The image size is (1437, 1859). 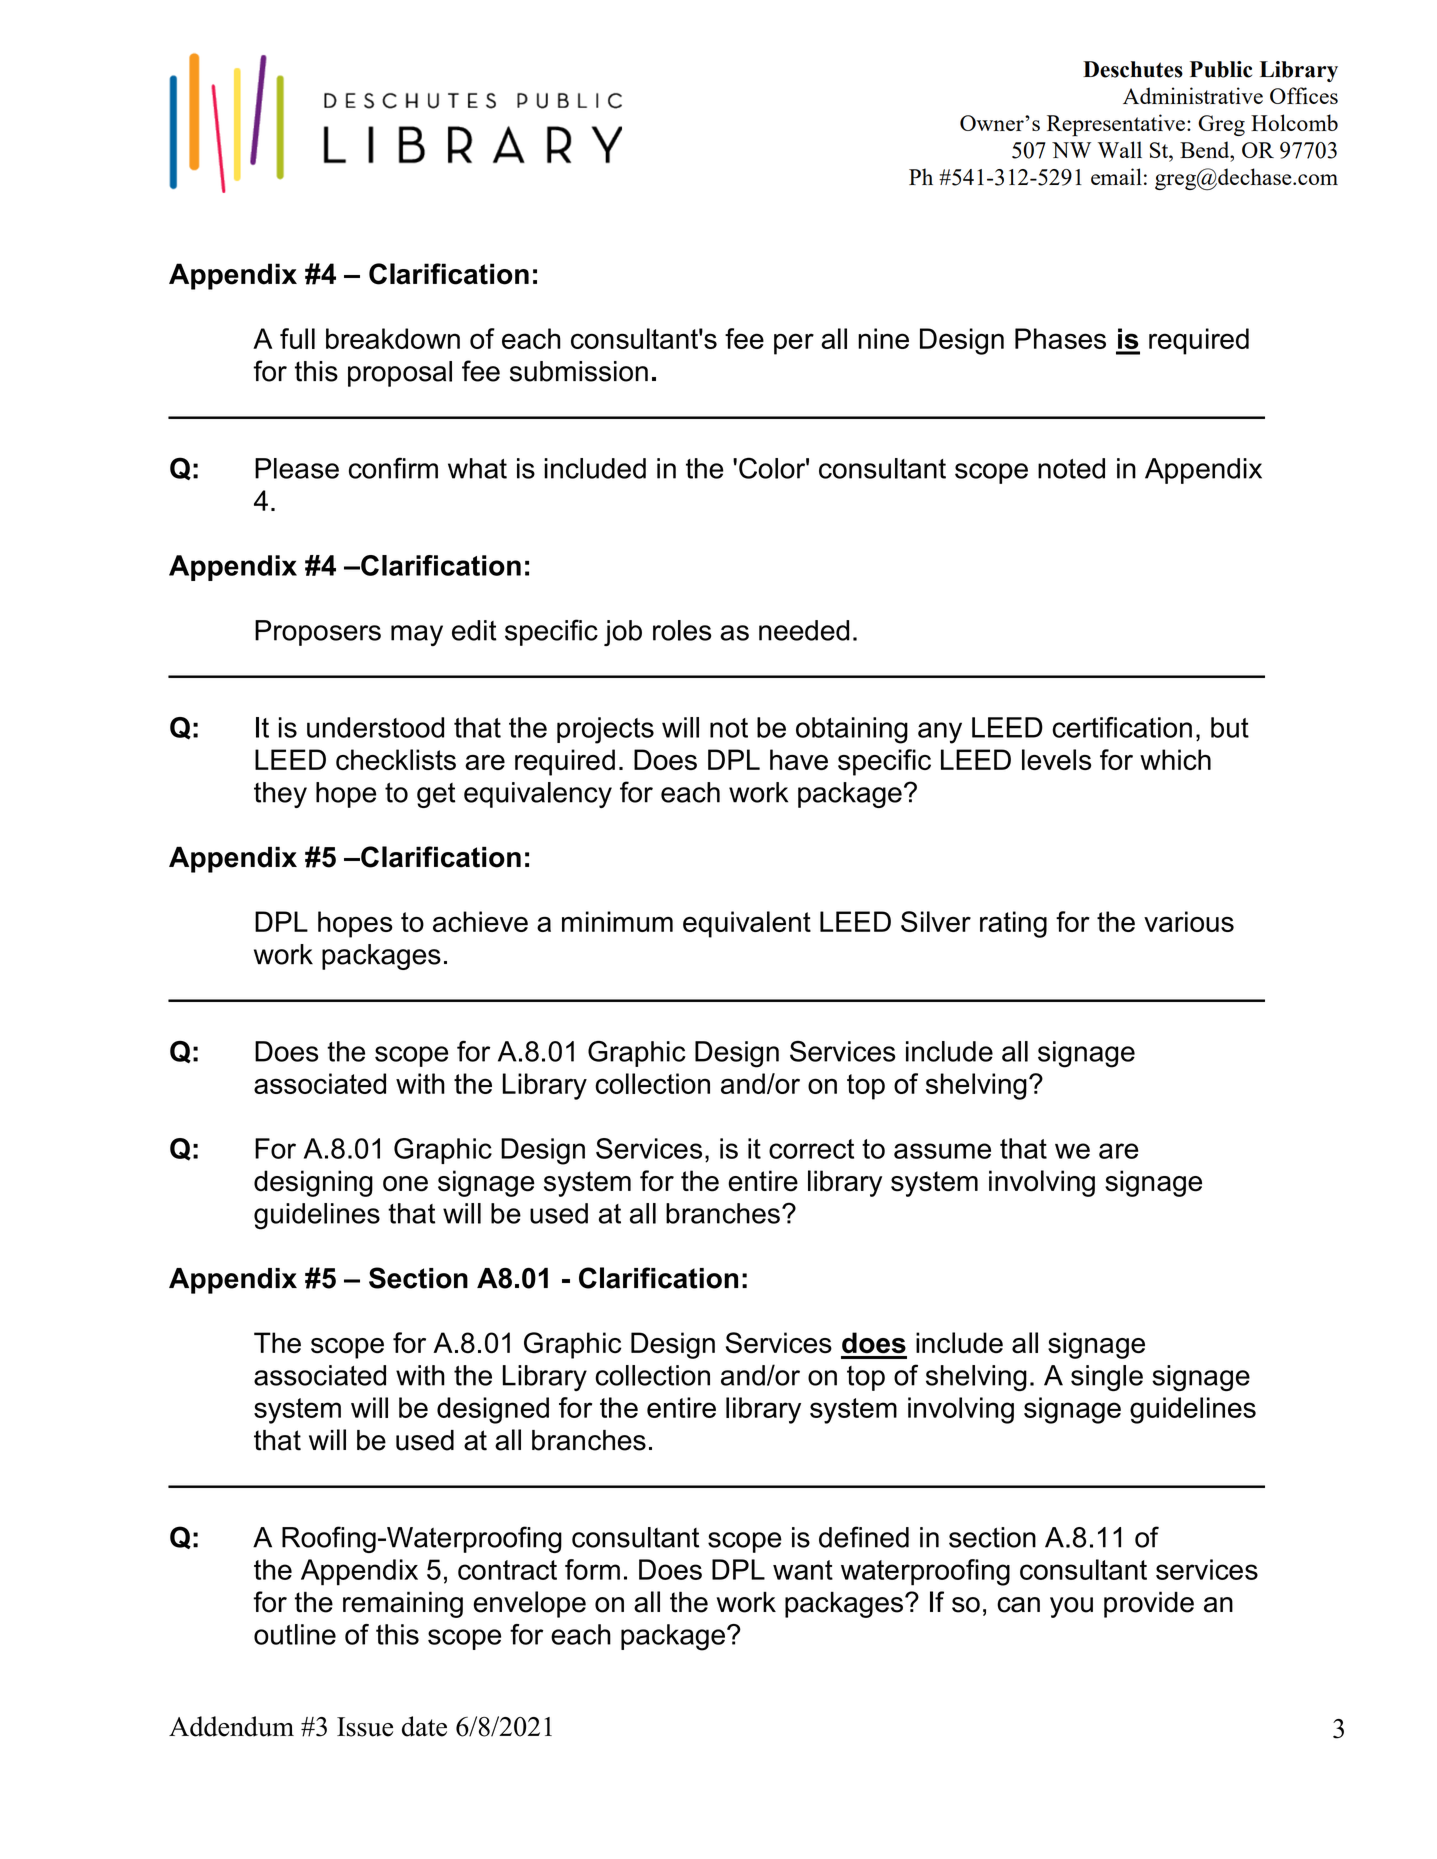 I want to click on Issue, so click(x=365, y=1727).
